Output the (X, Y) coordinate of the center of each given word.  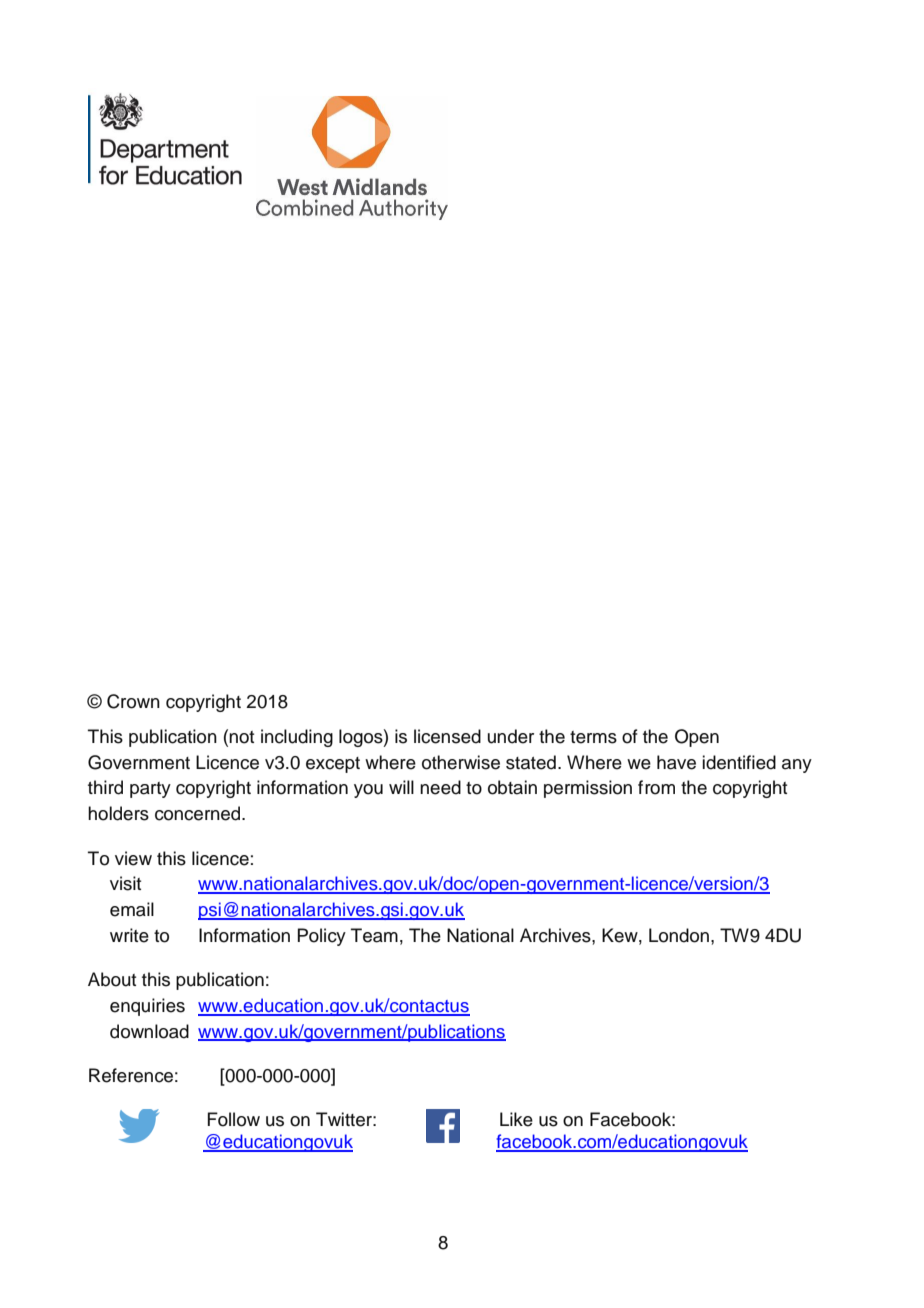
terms (593, 737)
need (440, 787)
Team (374, 935)
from (656, 787)
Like (516, 1119)
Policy (322, 937)
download (149, 1031)
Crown (133, 701)
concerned (199, 813)
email (132, 909)
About (112, 979)
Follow (234, 1119)
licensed (447, 736)
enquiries (147, 1007)
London (680, 935)
